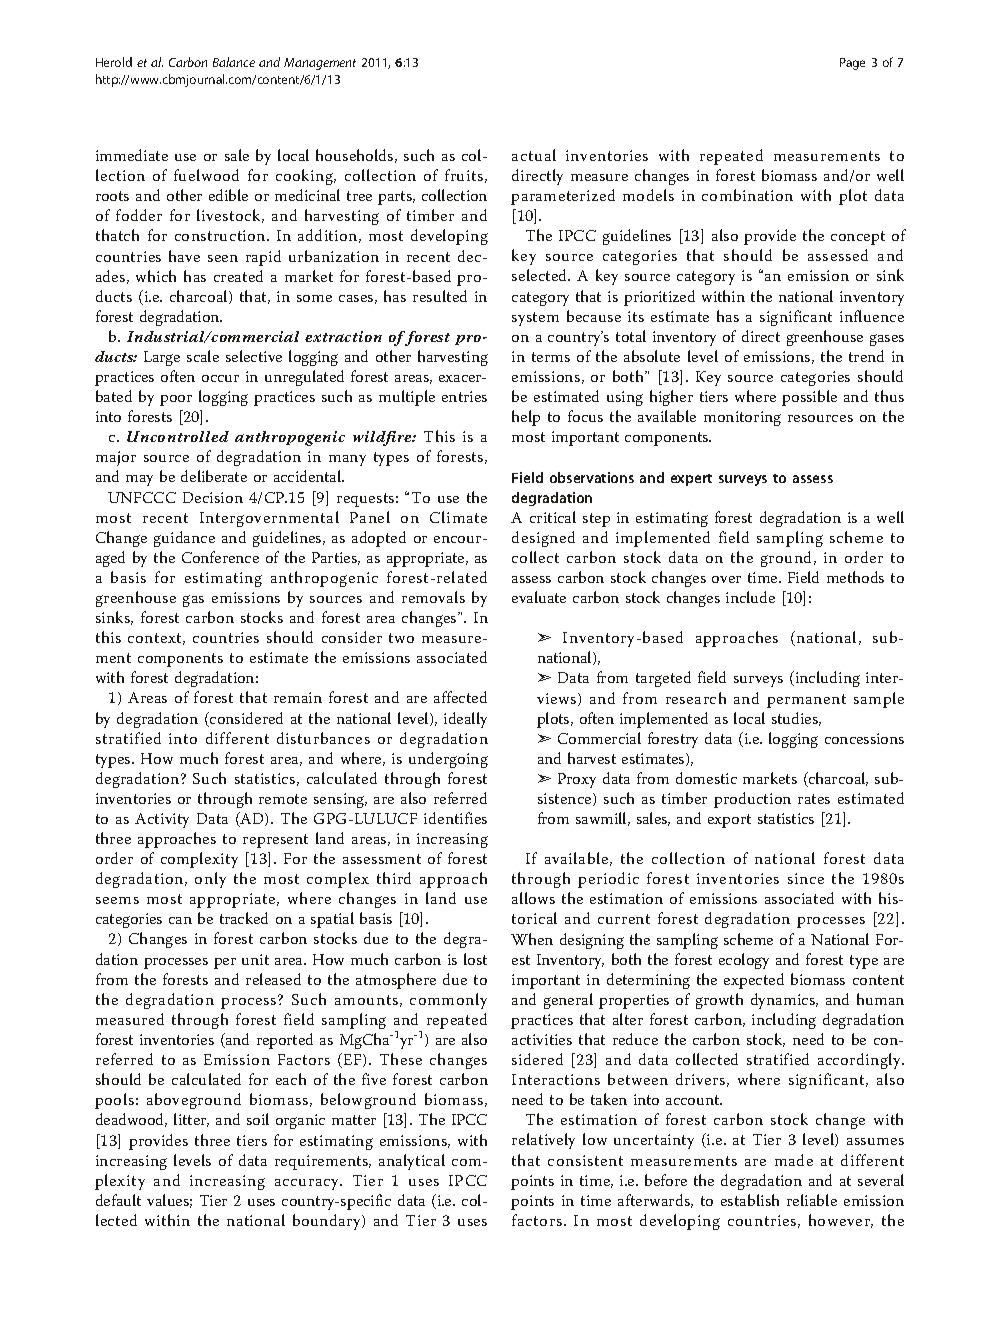  I want to click on Page, so click(852, 64).
